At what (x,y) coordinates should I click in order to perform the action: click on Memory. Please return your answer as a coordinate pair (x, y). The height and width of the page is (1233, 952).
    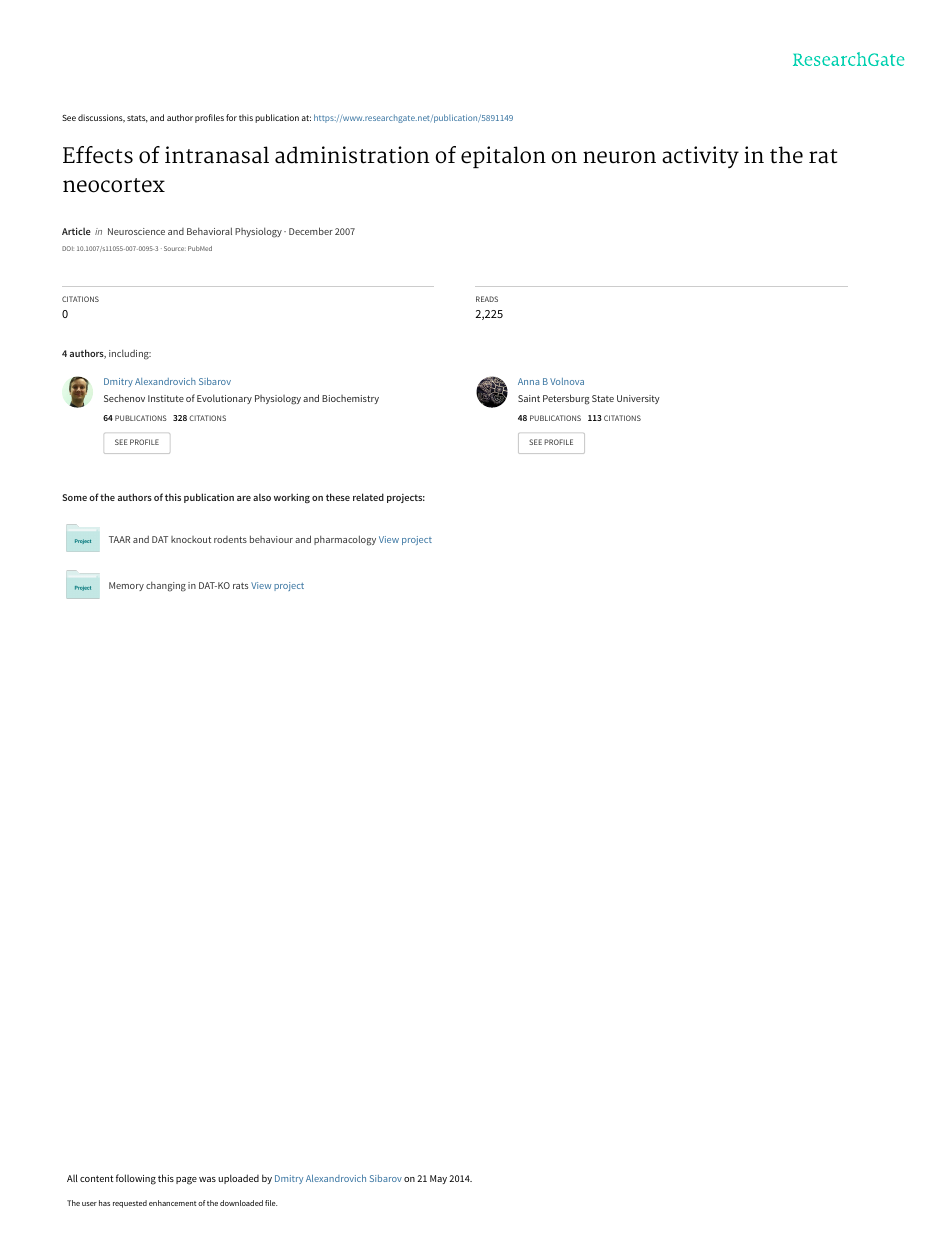
    Looking at the image, I should click on (126, 586).
